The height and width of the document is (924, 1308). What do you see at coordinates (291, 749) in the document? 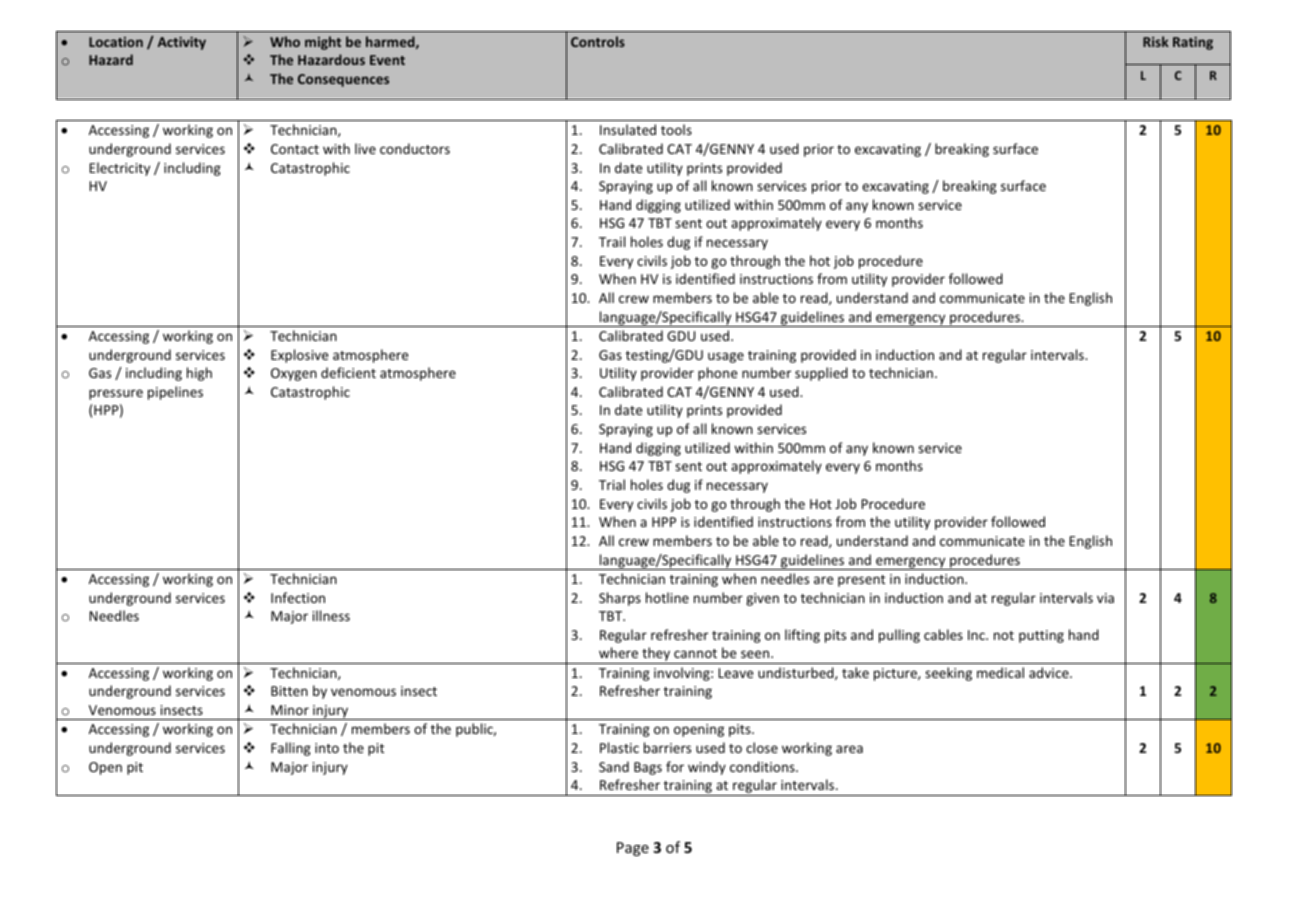
I see `Falling` at bounding box center [291, 749].
